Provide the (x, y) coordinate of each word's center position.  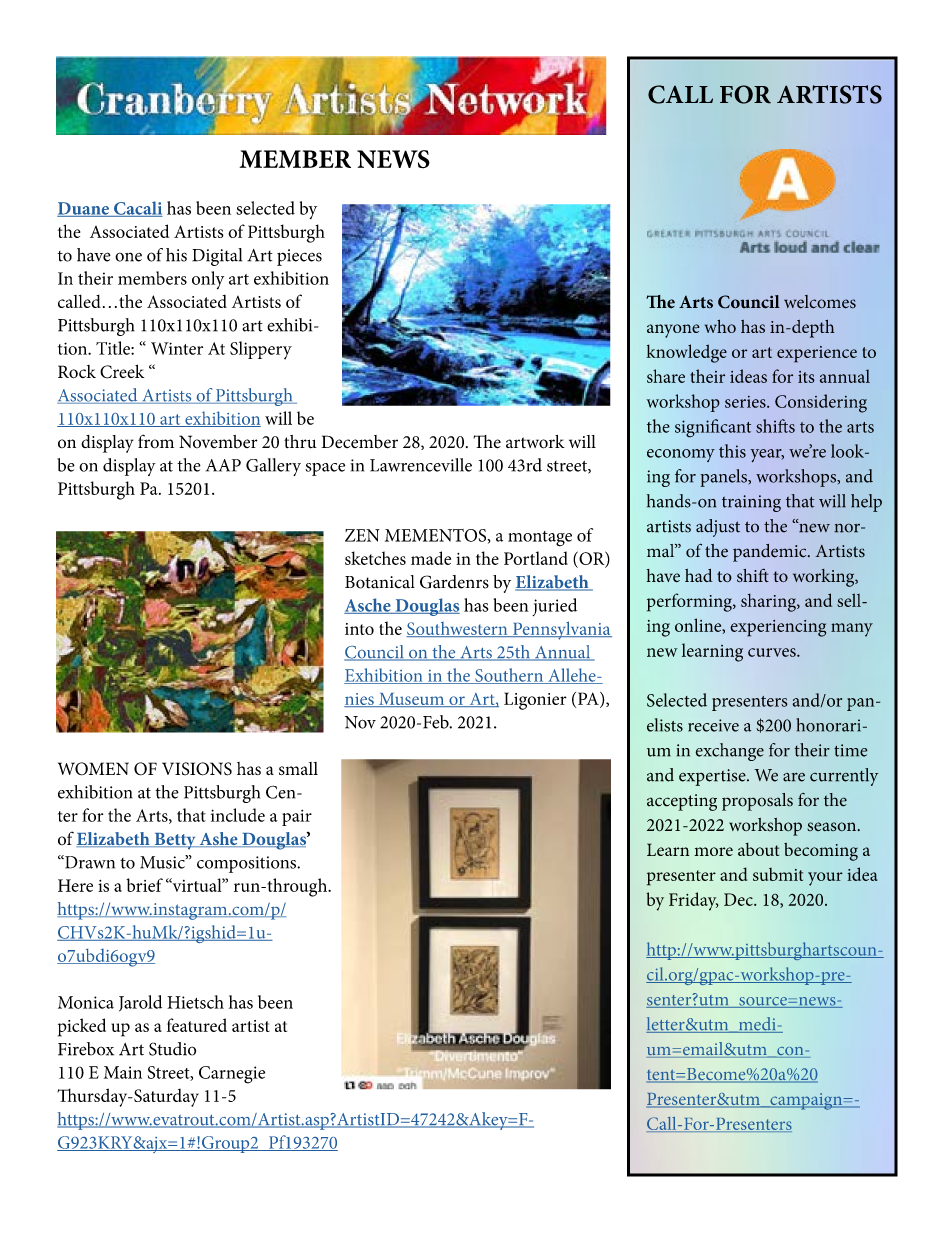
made (431, 558)
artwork (535, 442)
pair (297, 818)
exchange (729, 752)
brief (144, 885)
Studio (172, 1049)
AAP (223, 465)
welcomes (820, 302)
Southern (509, 676)
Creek (122, 371)
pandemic (771, 553)
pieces (299, 257)
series (746, 402)
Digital (217, 257)
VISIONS (197, 769)
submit (778, 874)
